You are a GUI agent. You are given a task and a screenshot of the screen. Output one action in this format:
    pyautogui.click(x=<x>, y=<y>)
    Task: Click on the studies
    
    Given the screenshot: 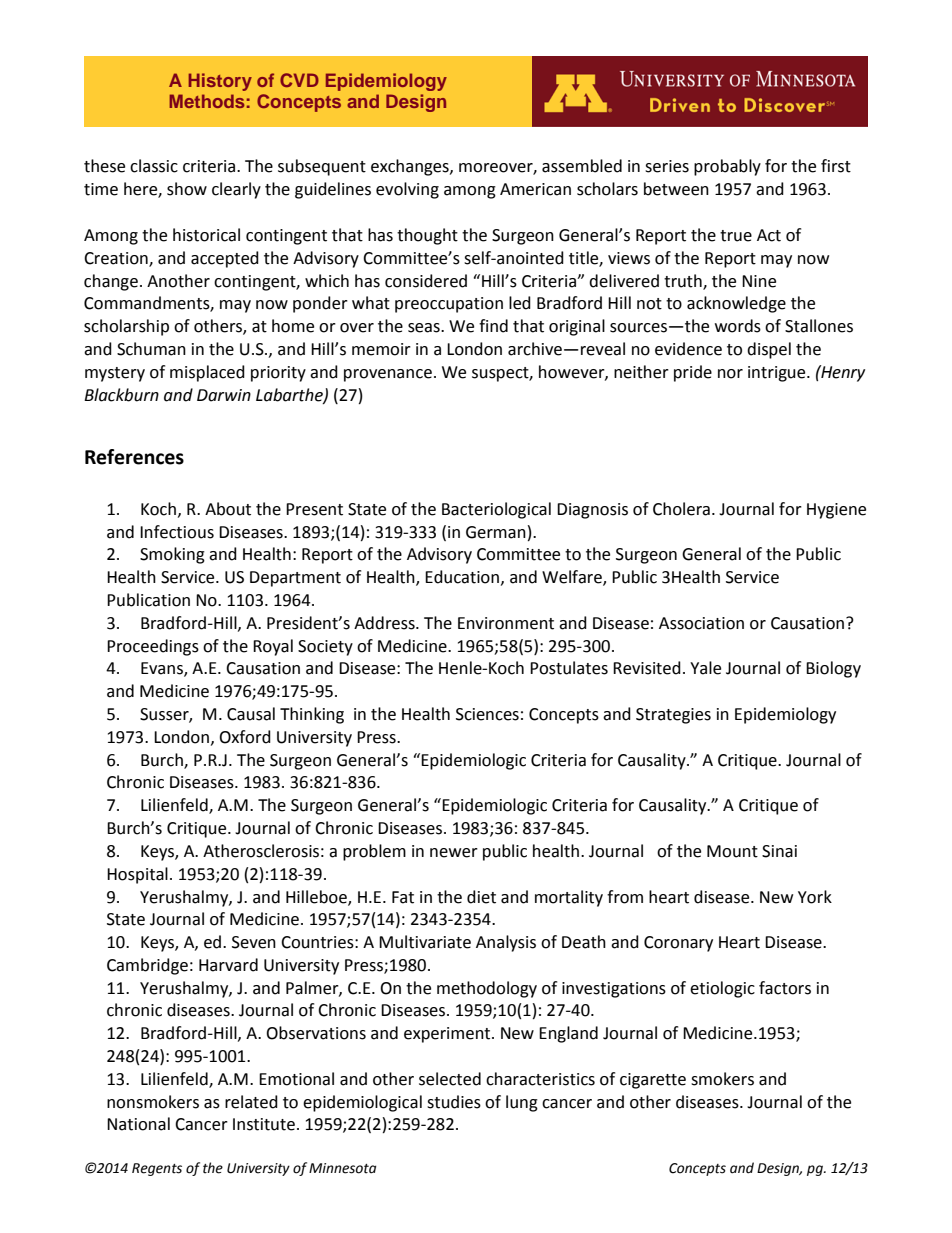 What is the action you would take?
    pyautogui.click(x=454, y=1102)
